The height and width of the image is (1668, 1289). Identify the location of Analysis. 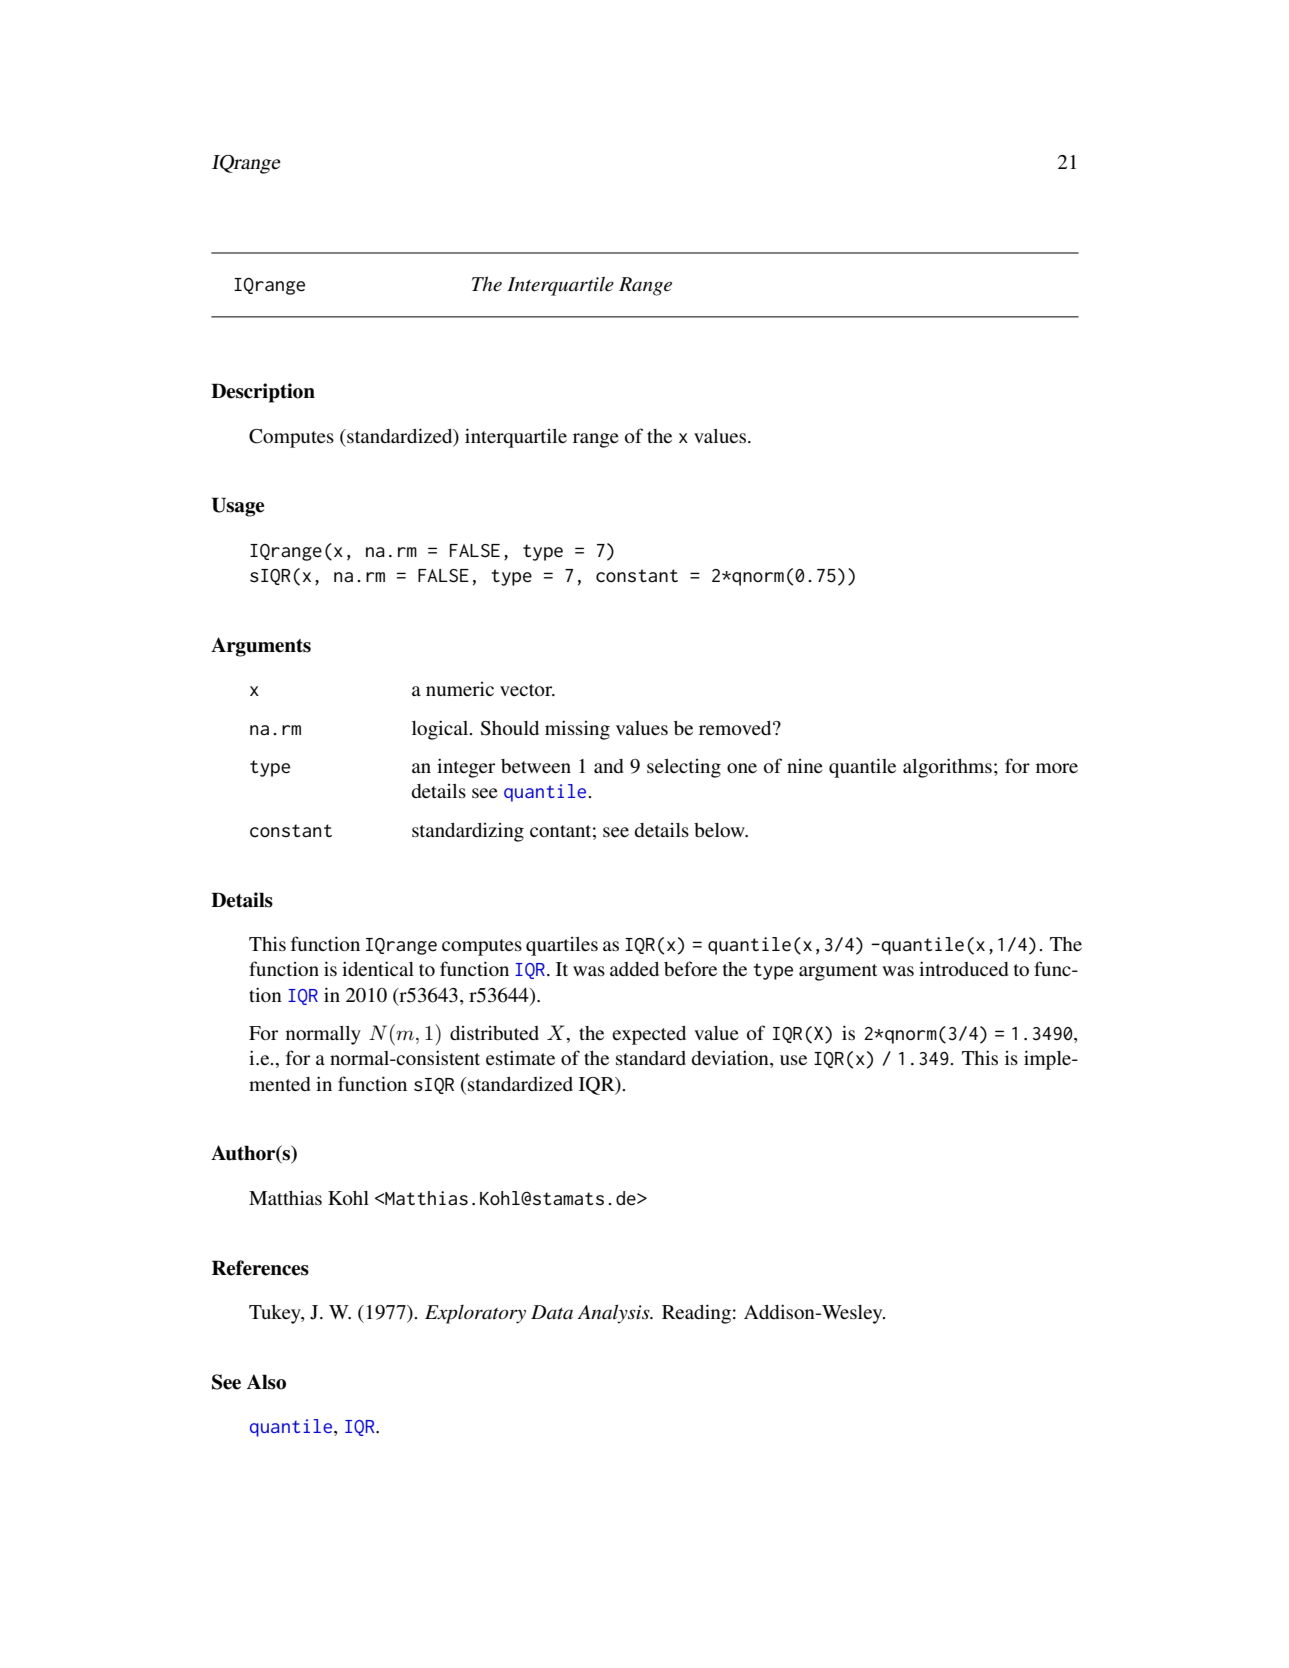
(614, 1314).
